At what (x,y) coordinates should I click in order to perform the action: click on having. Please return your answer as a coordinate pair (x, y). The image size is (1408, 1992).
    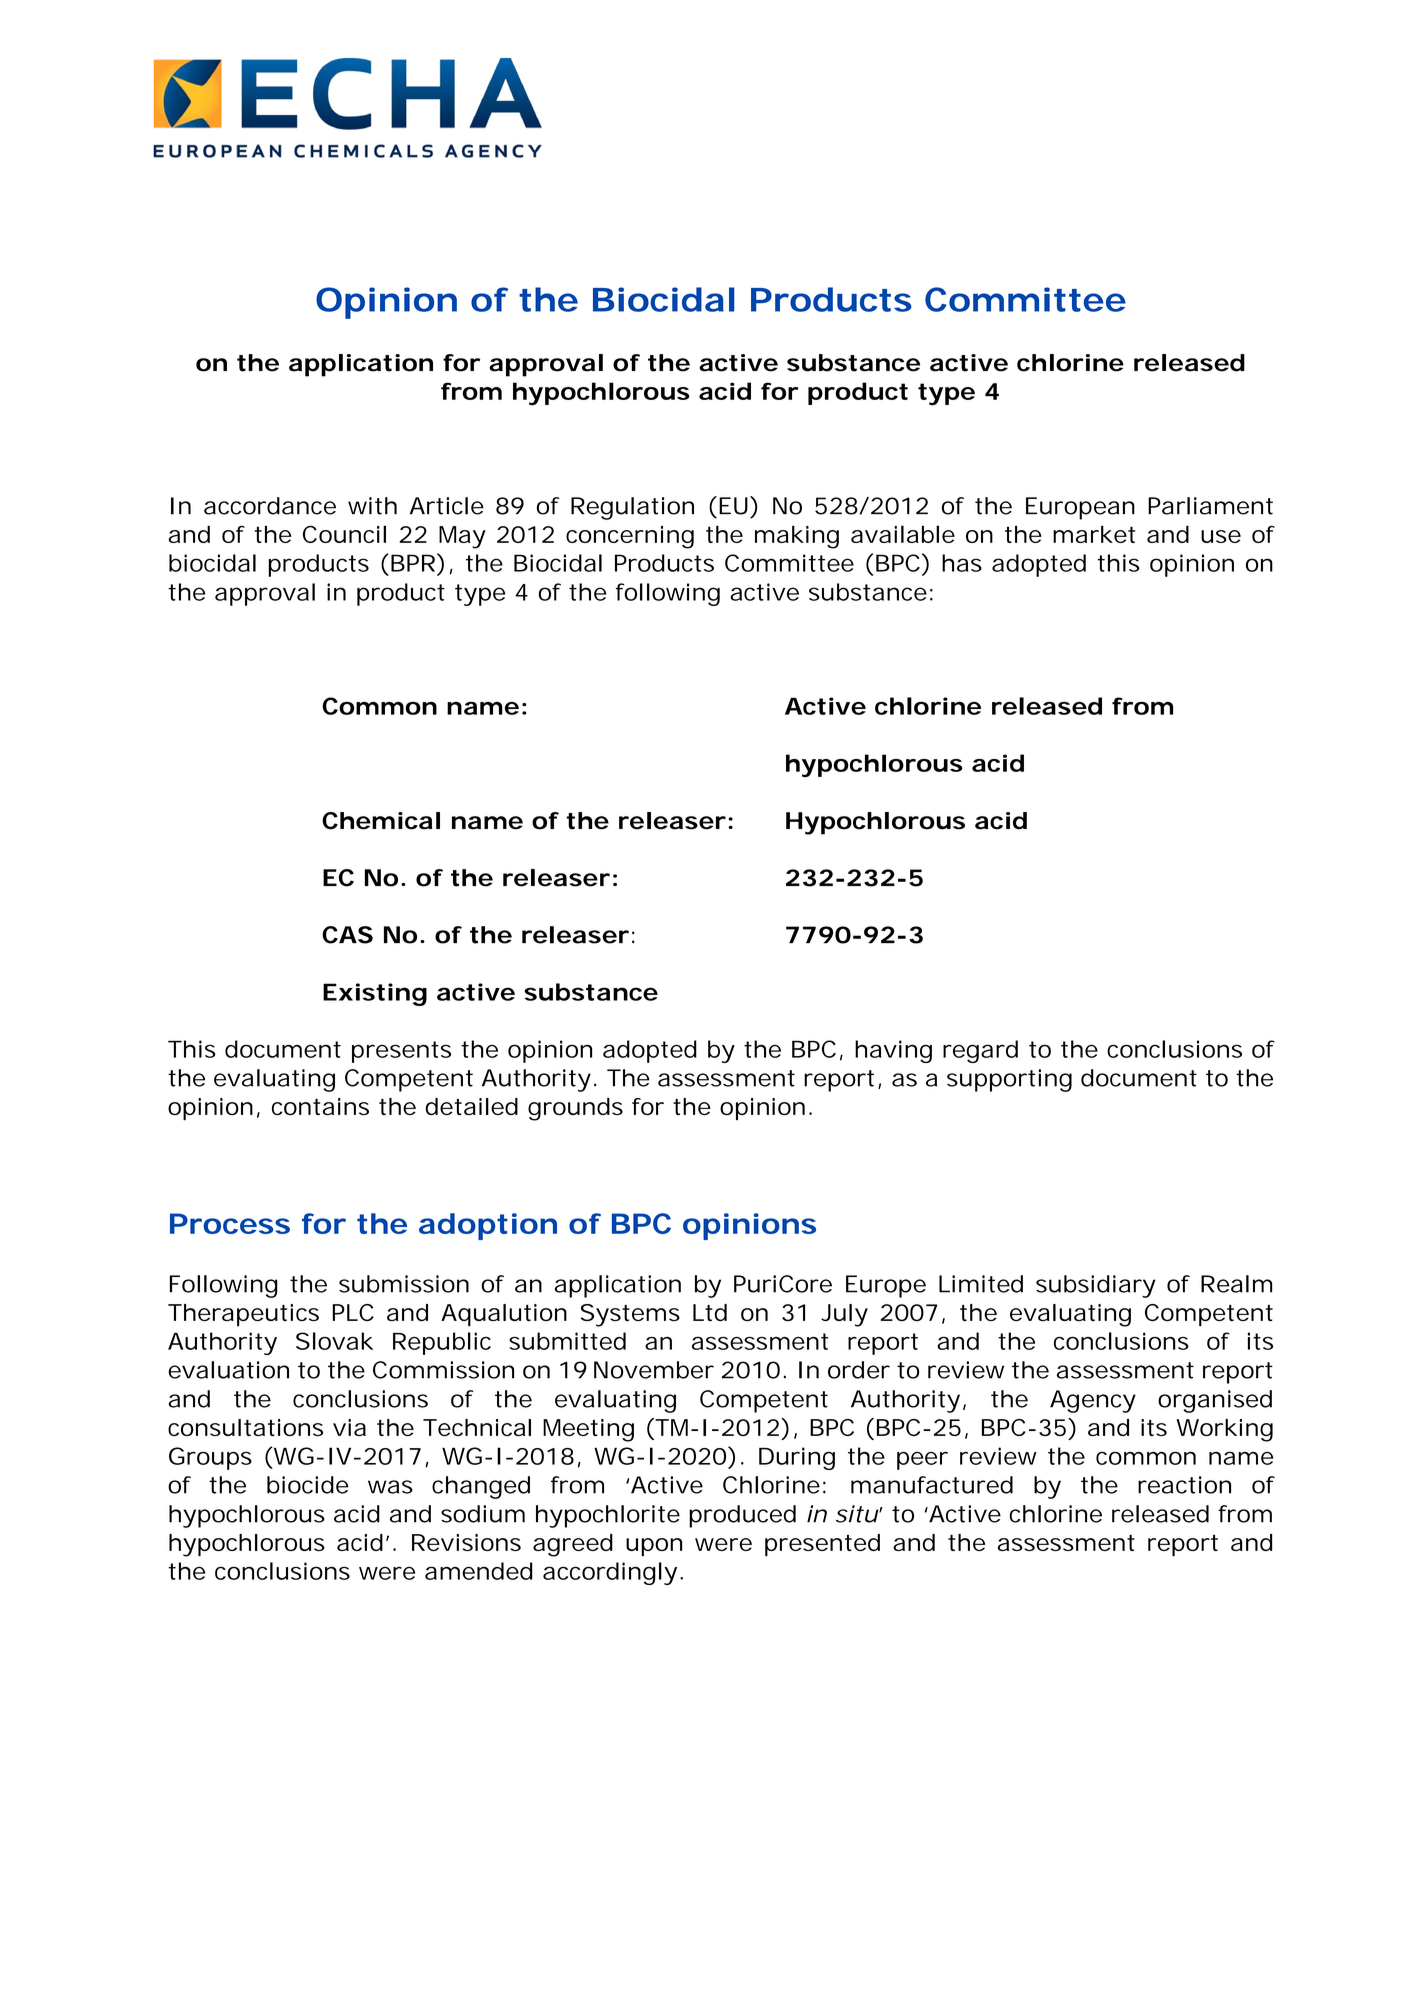
    Looking at the image, I should click on (893, 1051).
